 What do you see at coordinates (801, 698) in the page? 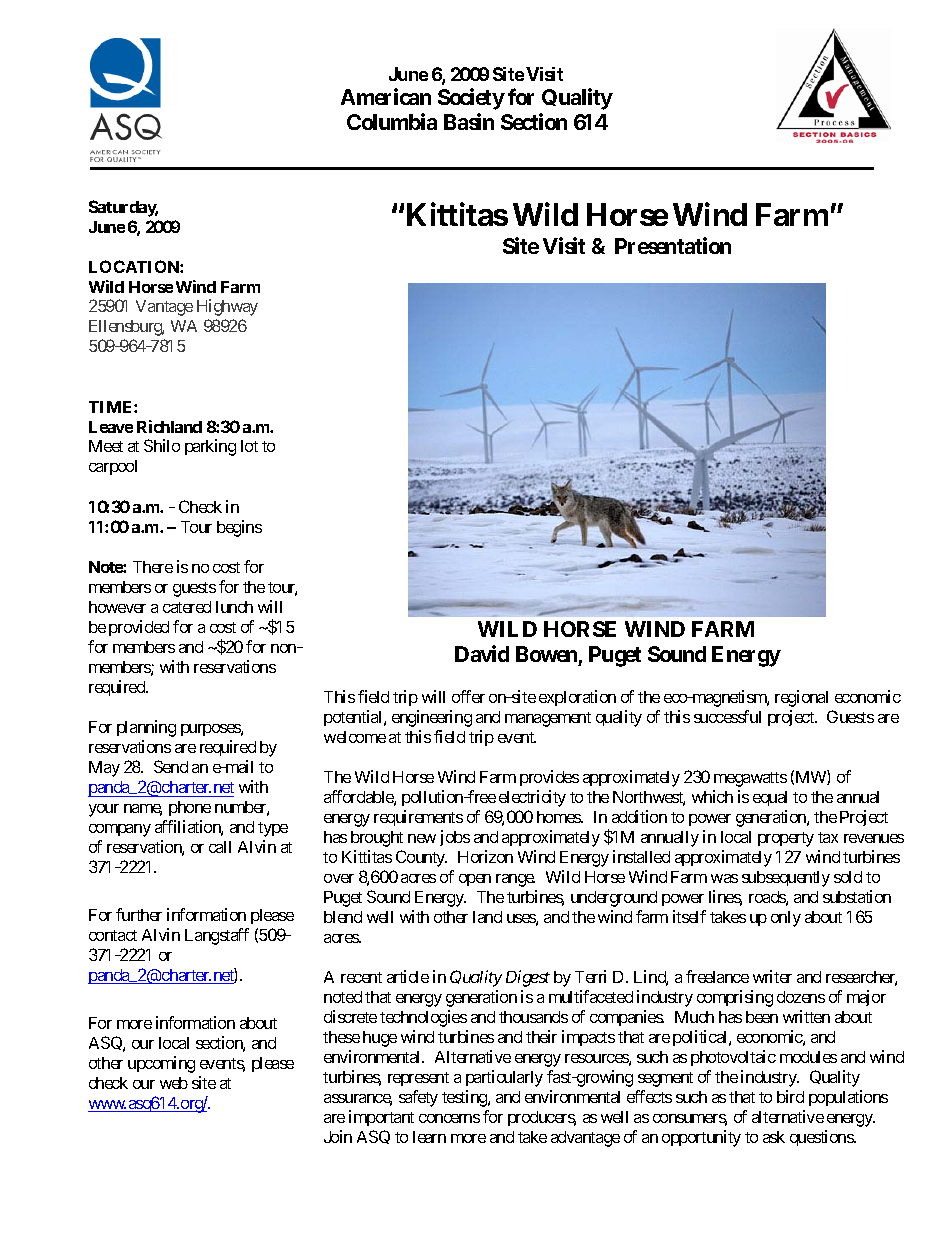
I see `regional` at bounding box center [801, 698].
